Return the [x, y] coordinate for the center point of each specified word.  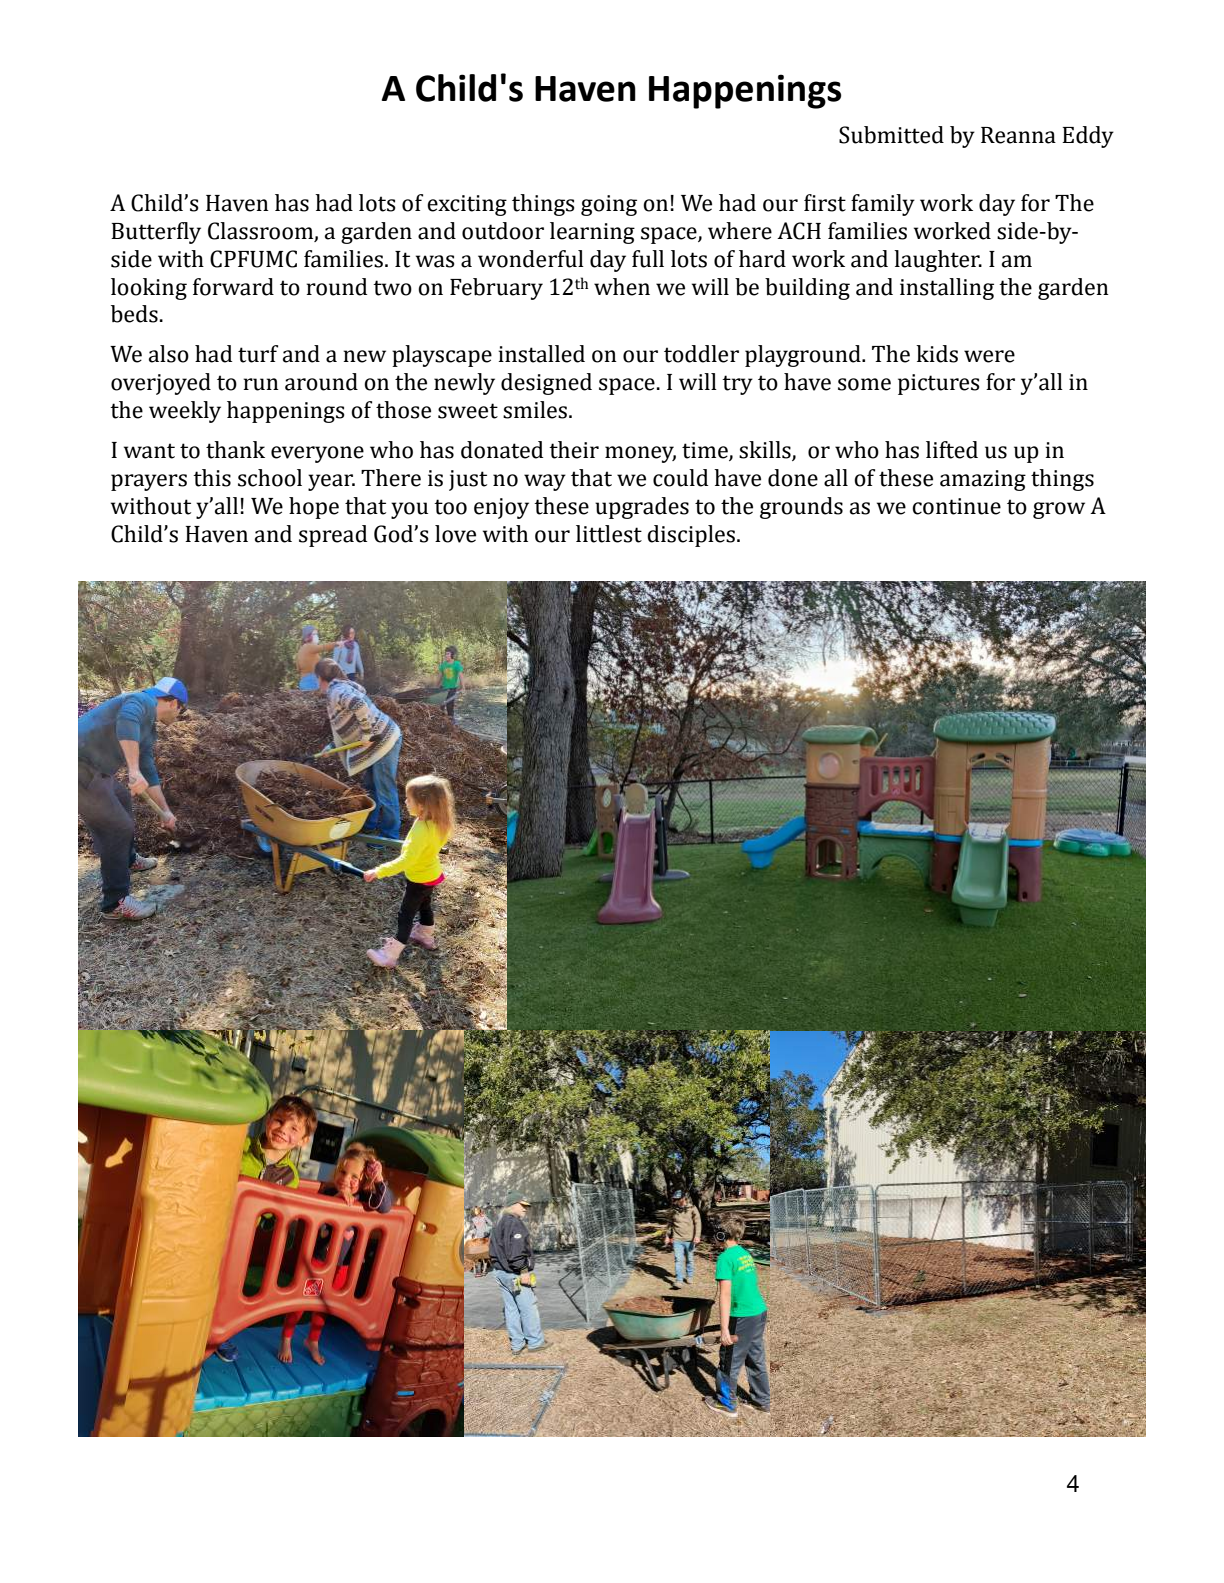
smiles [536, 410]
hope [314, 508]
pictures [939, 384]
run [261, 384]
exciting [467, 205]
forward [233, 287]
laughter [938, 261]
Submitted [891, 135]
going [609, 205]
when [622, 287]
